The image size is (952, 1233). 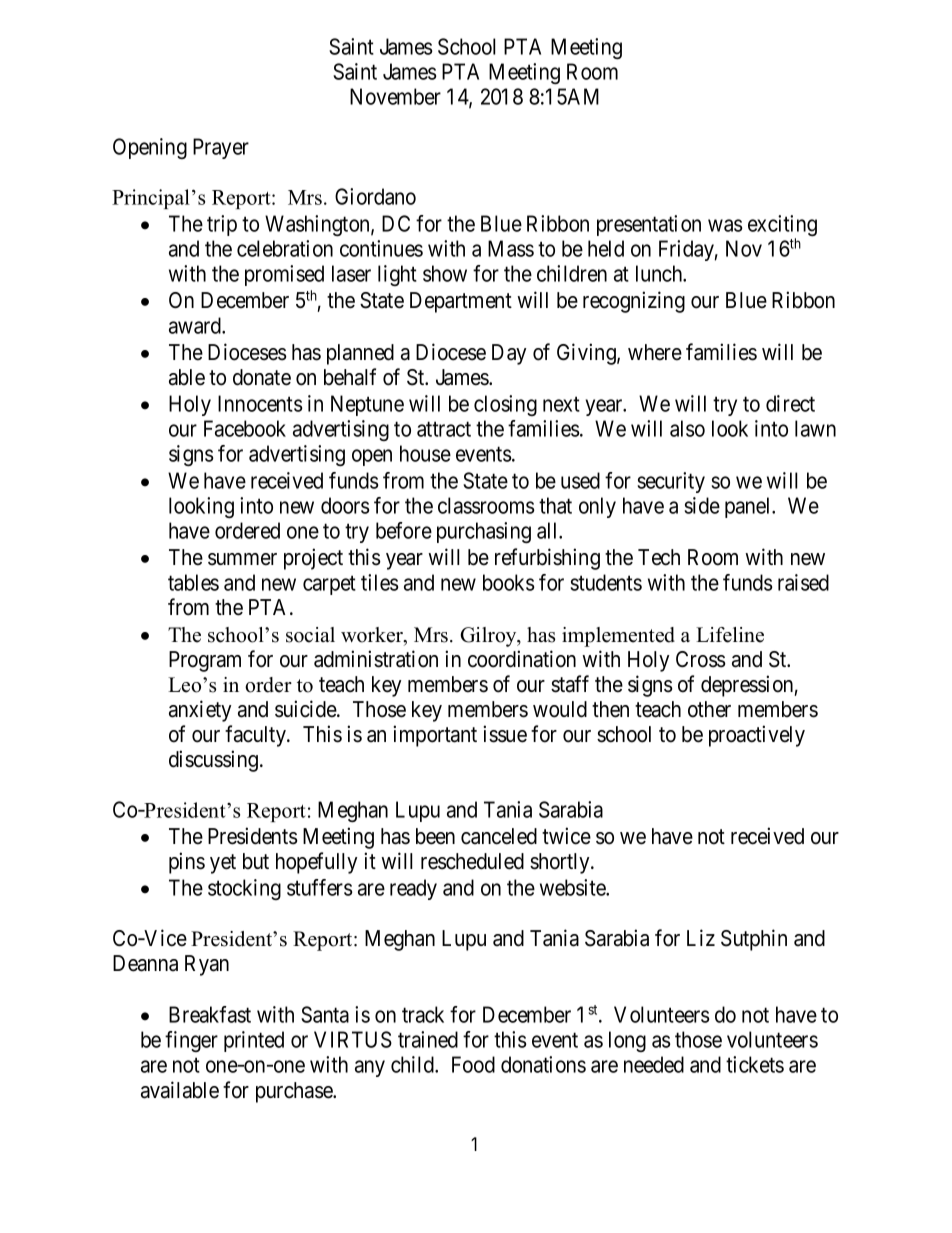 I want to click on Facebook, so click(x=245, y=428).
